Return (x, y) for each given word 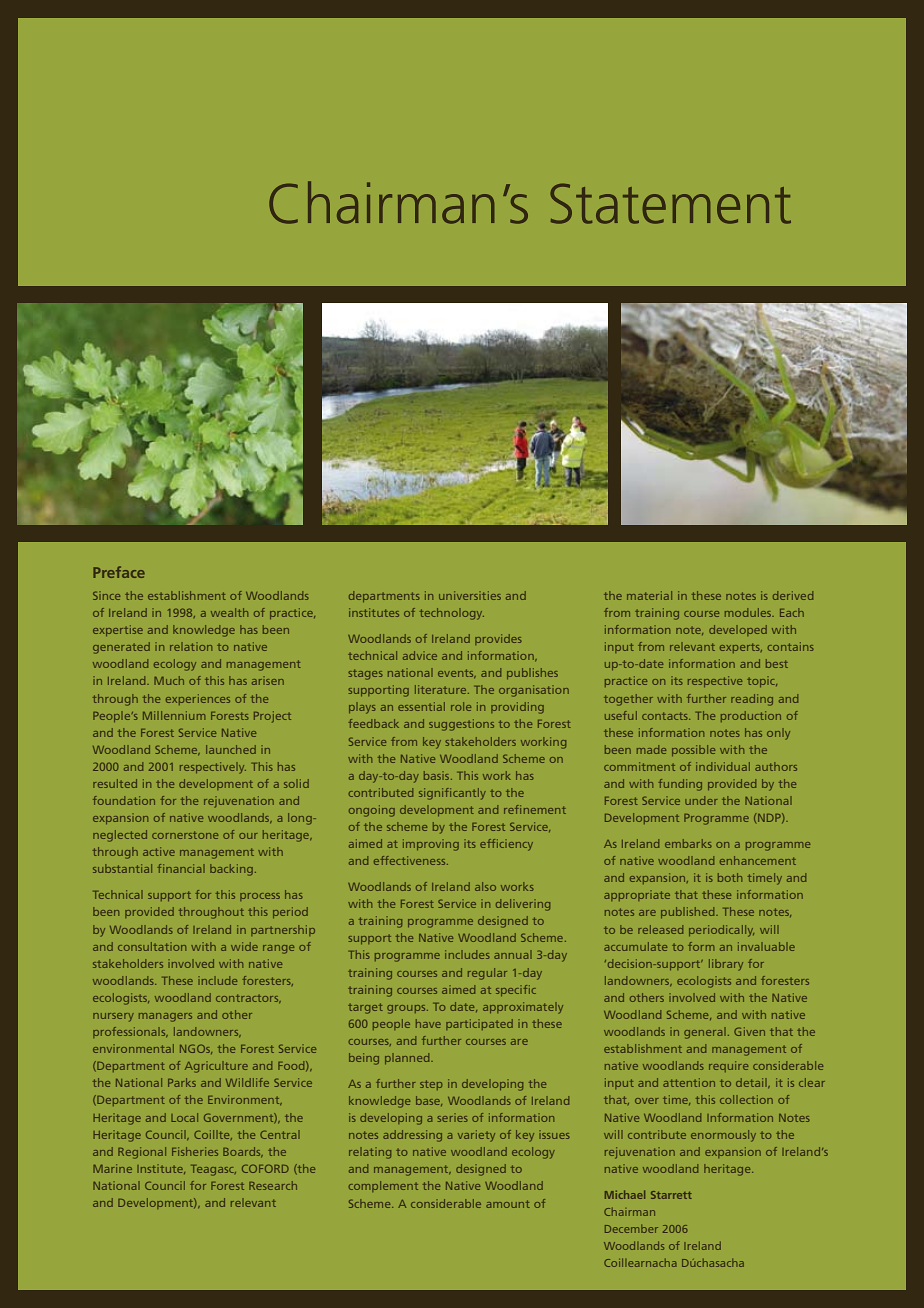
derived (793, 595)
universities (470, 595)
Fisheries (195, 1151)
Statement (670, 203)
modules (749, 612)
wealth (229, 612)
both (730, 877)
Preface (119, 572)
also (485, 886)
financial (181, 868)
